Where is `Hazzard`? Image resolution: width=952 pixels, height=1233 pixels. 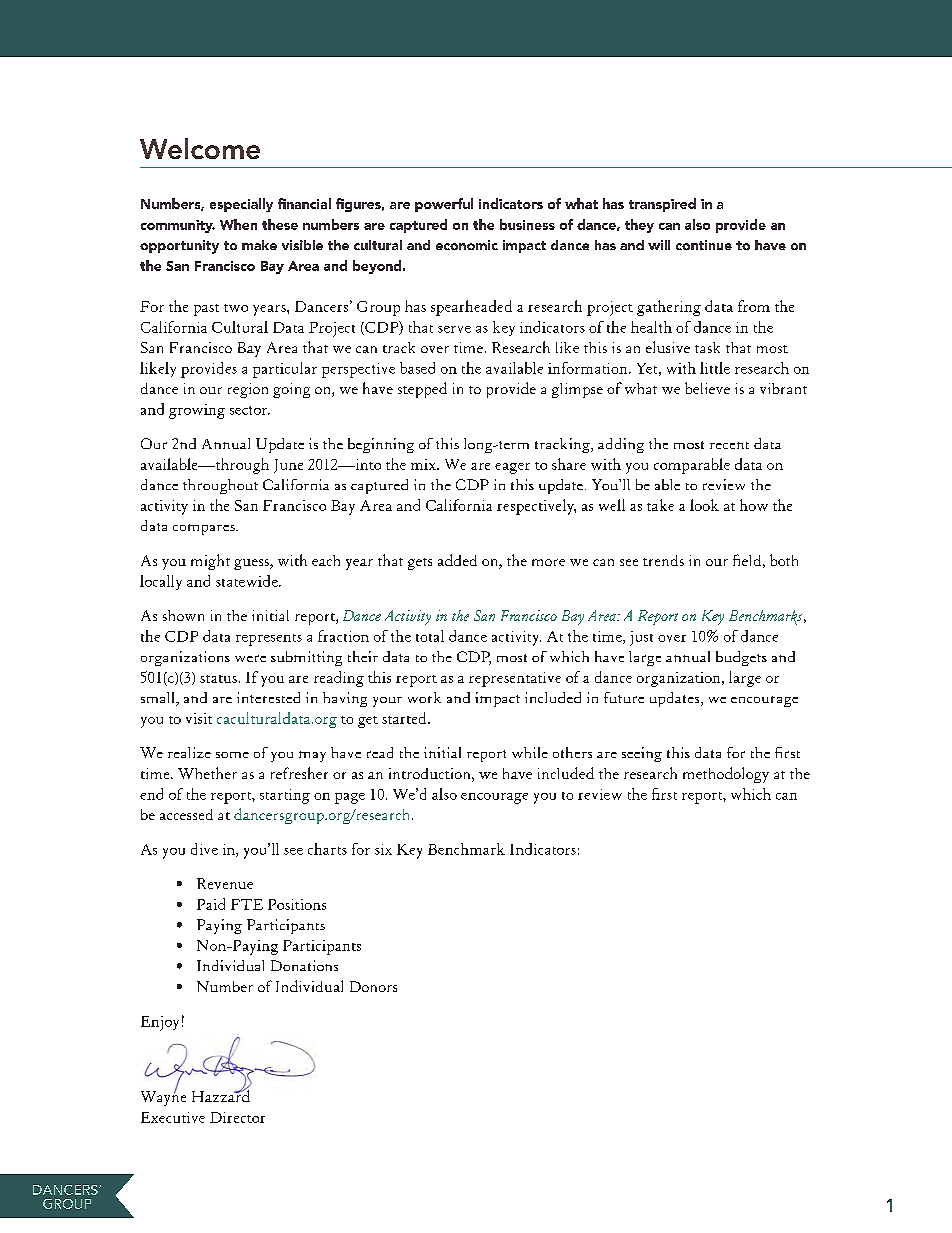
Hazzard is located at coordinates (221, 1095).
